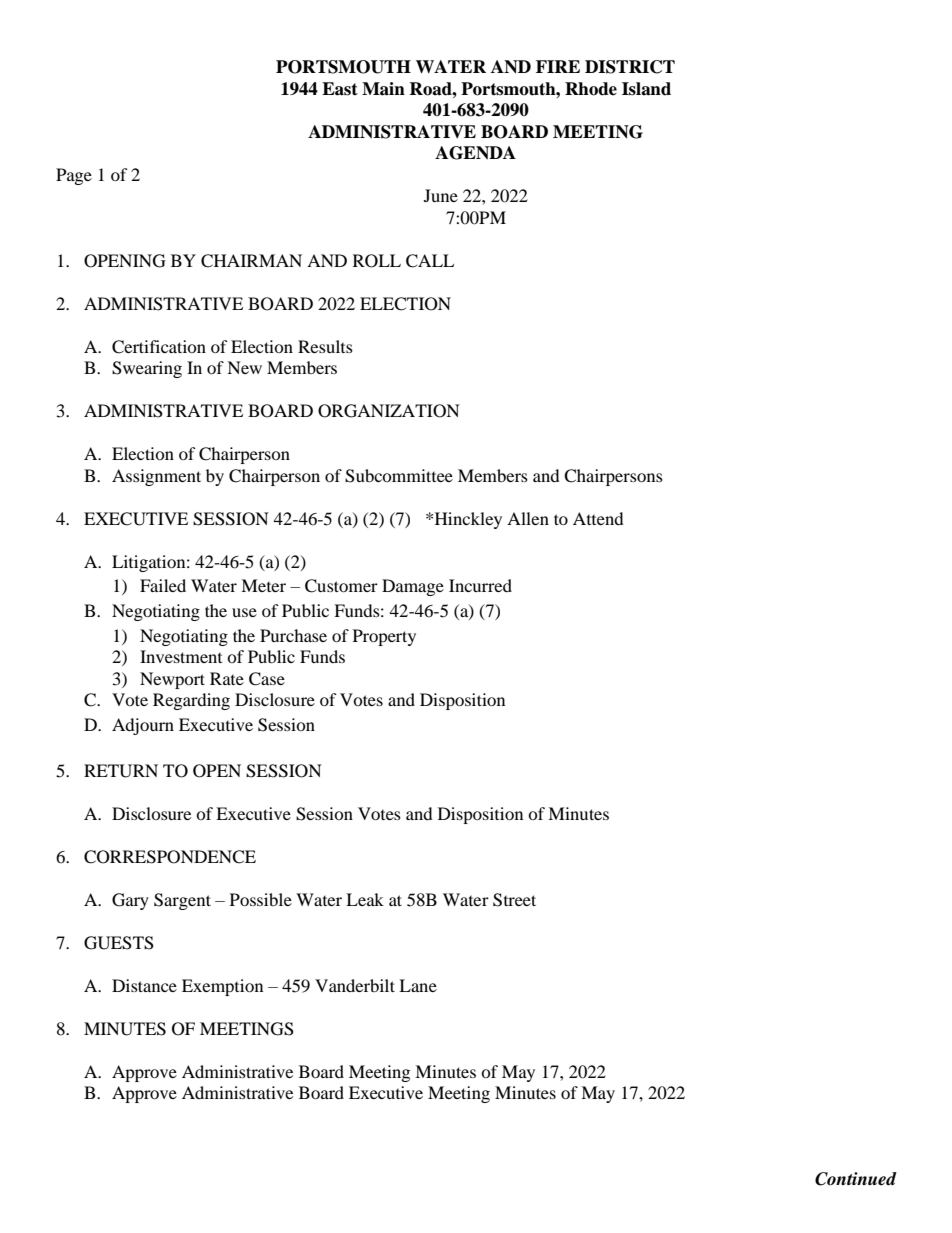 This page has width=952, height=1233. What do you see at coordinates (480, 585) in the page?
I see `Incurred` at bounding box center [480, 585].
